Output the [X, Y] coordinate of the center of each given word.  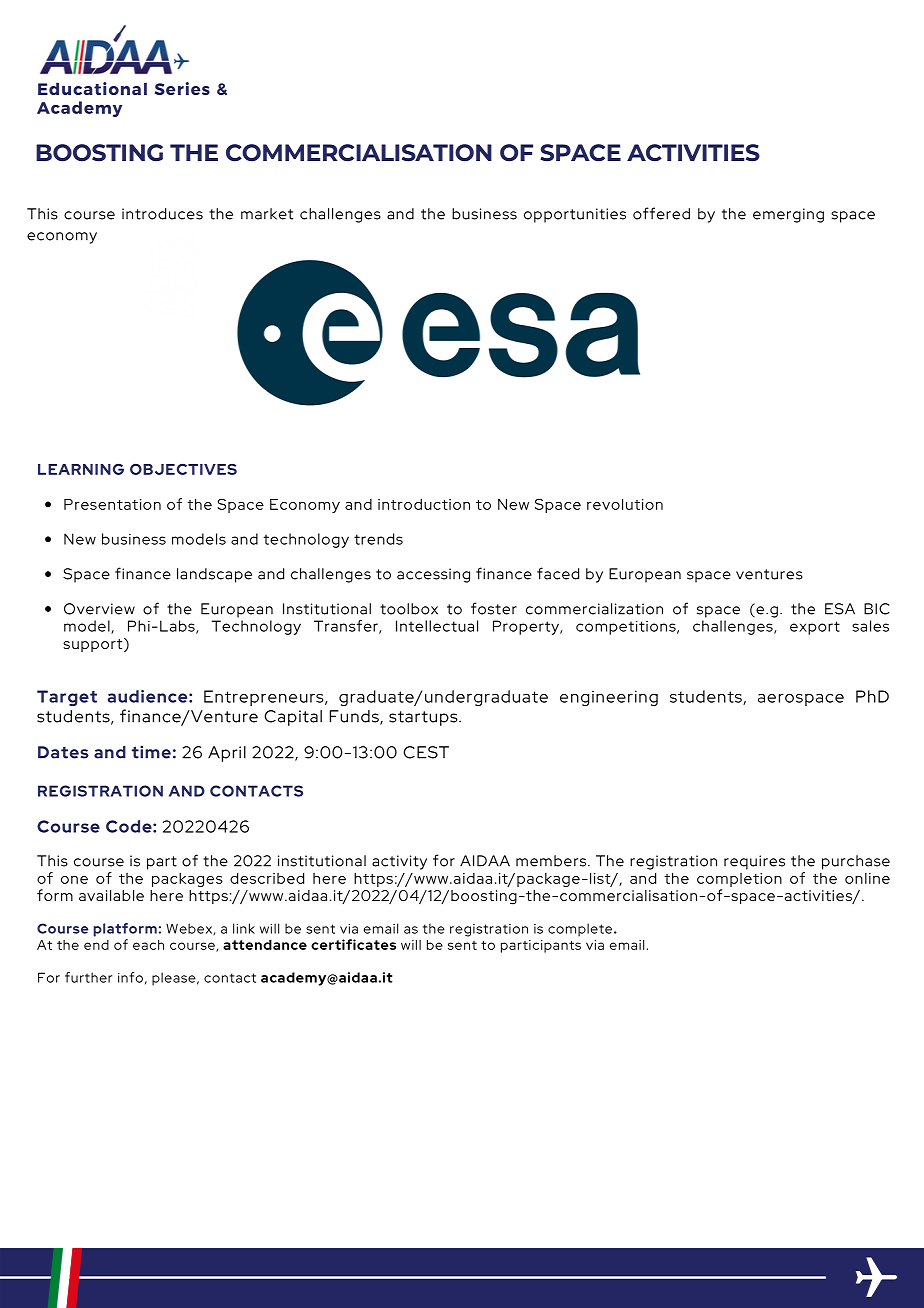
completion [739, 880]
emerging [788, 215]
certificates [353, 944]
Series [182, 88]
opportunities [575, 215]
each [148, 945]
